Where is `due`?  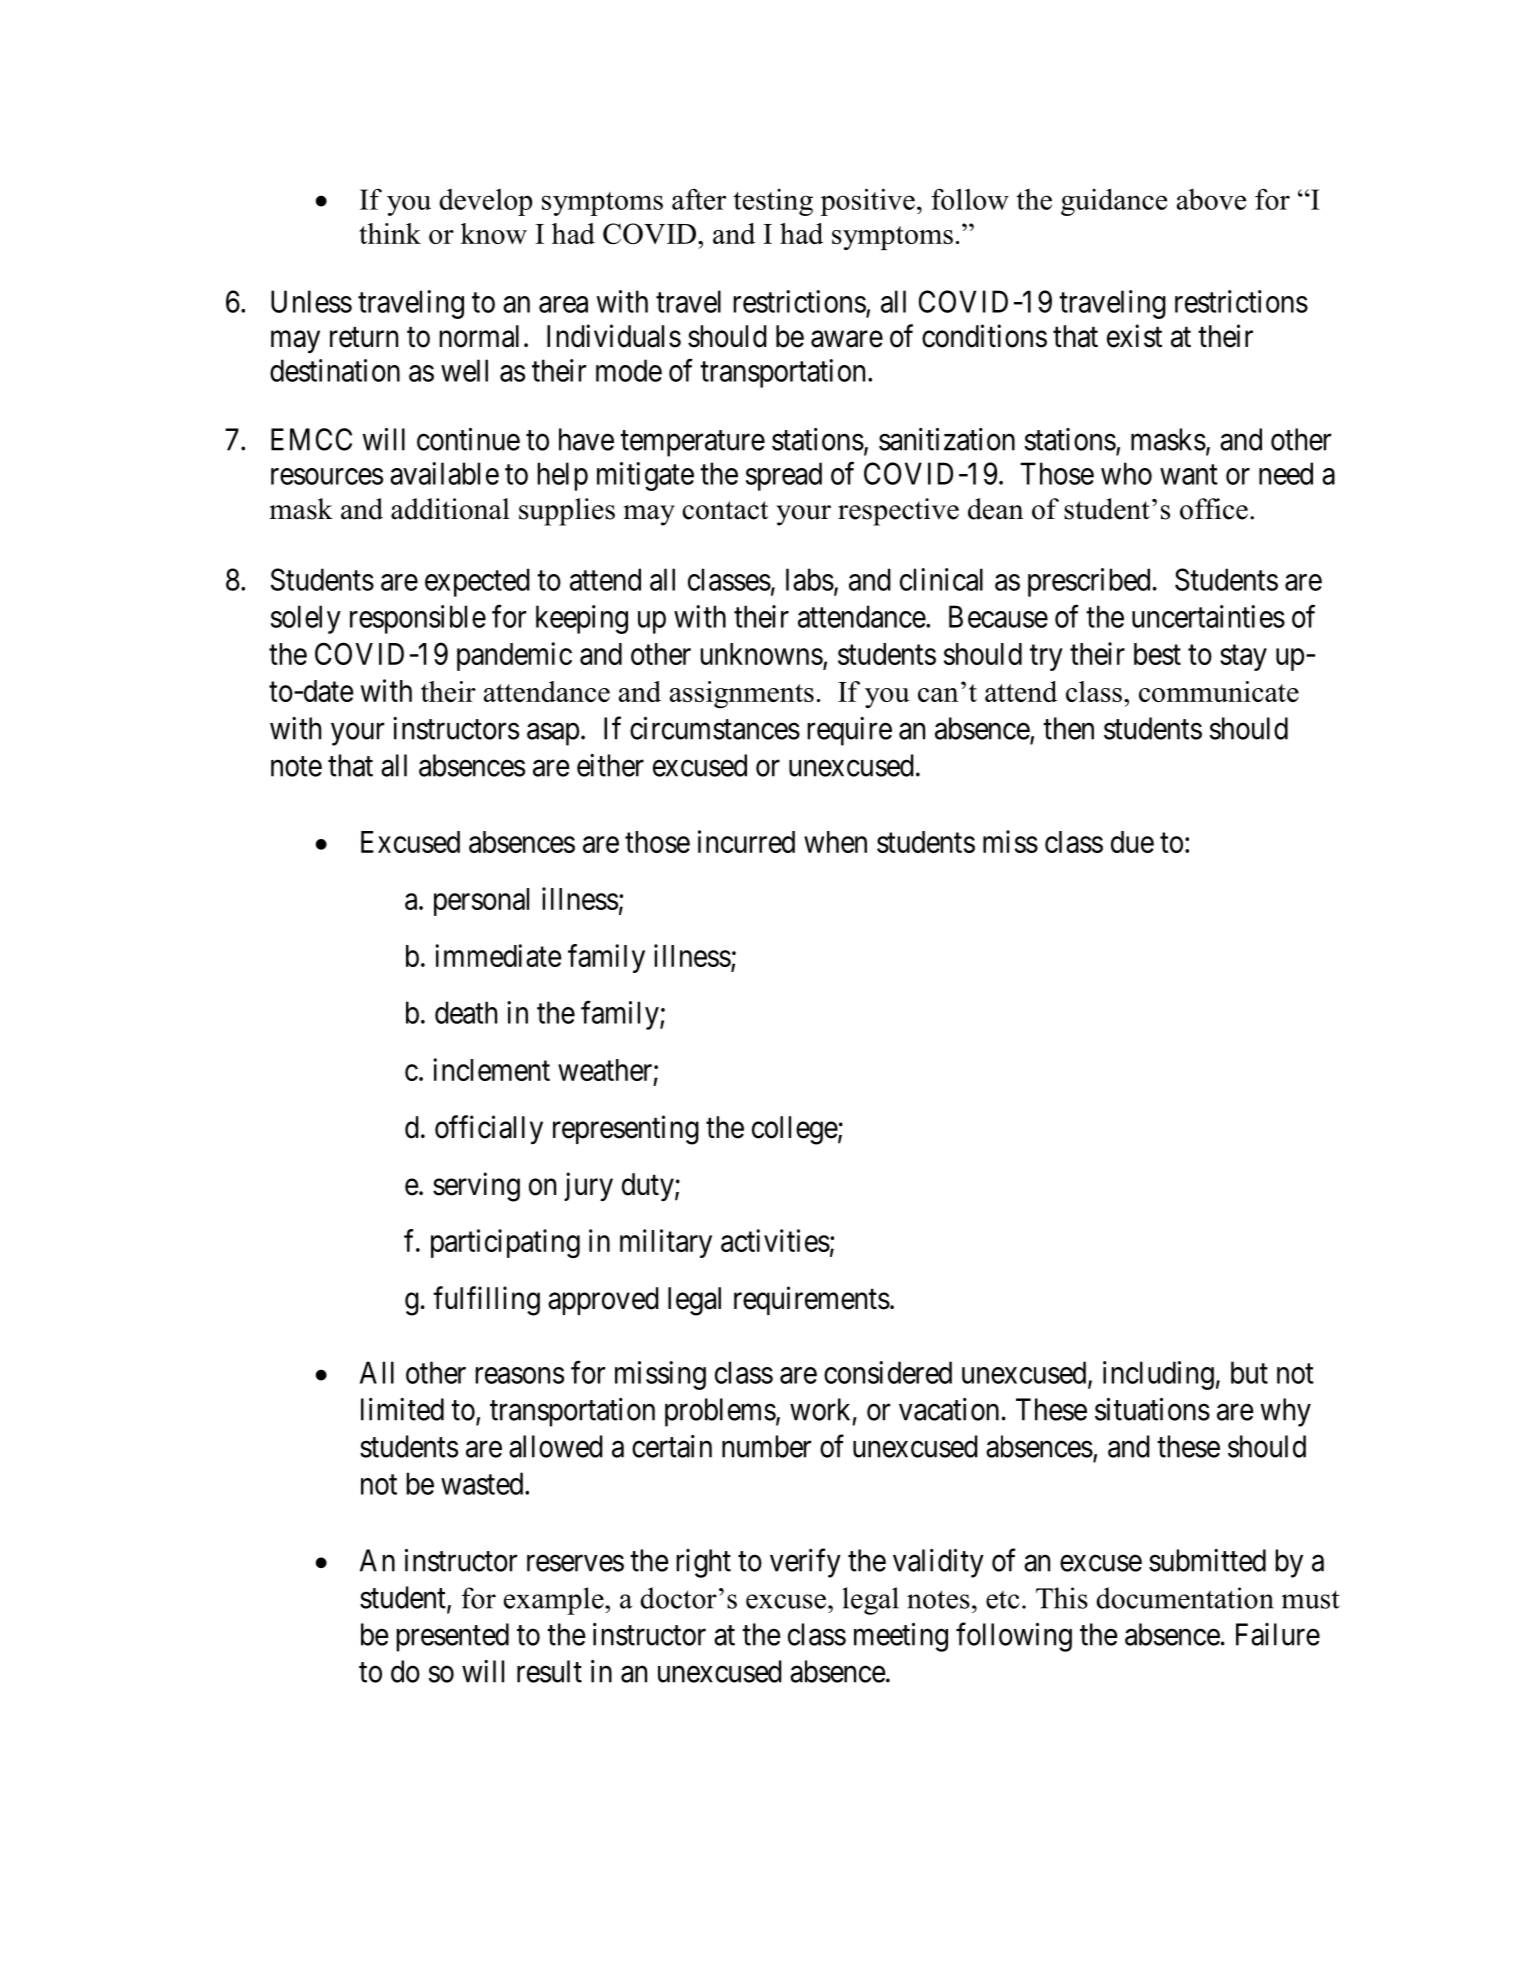 due is located at coordinates (1132, 842).
